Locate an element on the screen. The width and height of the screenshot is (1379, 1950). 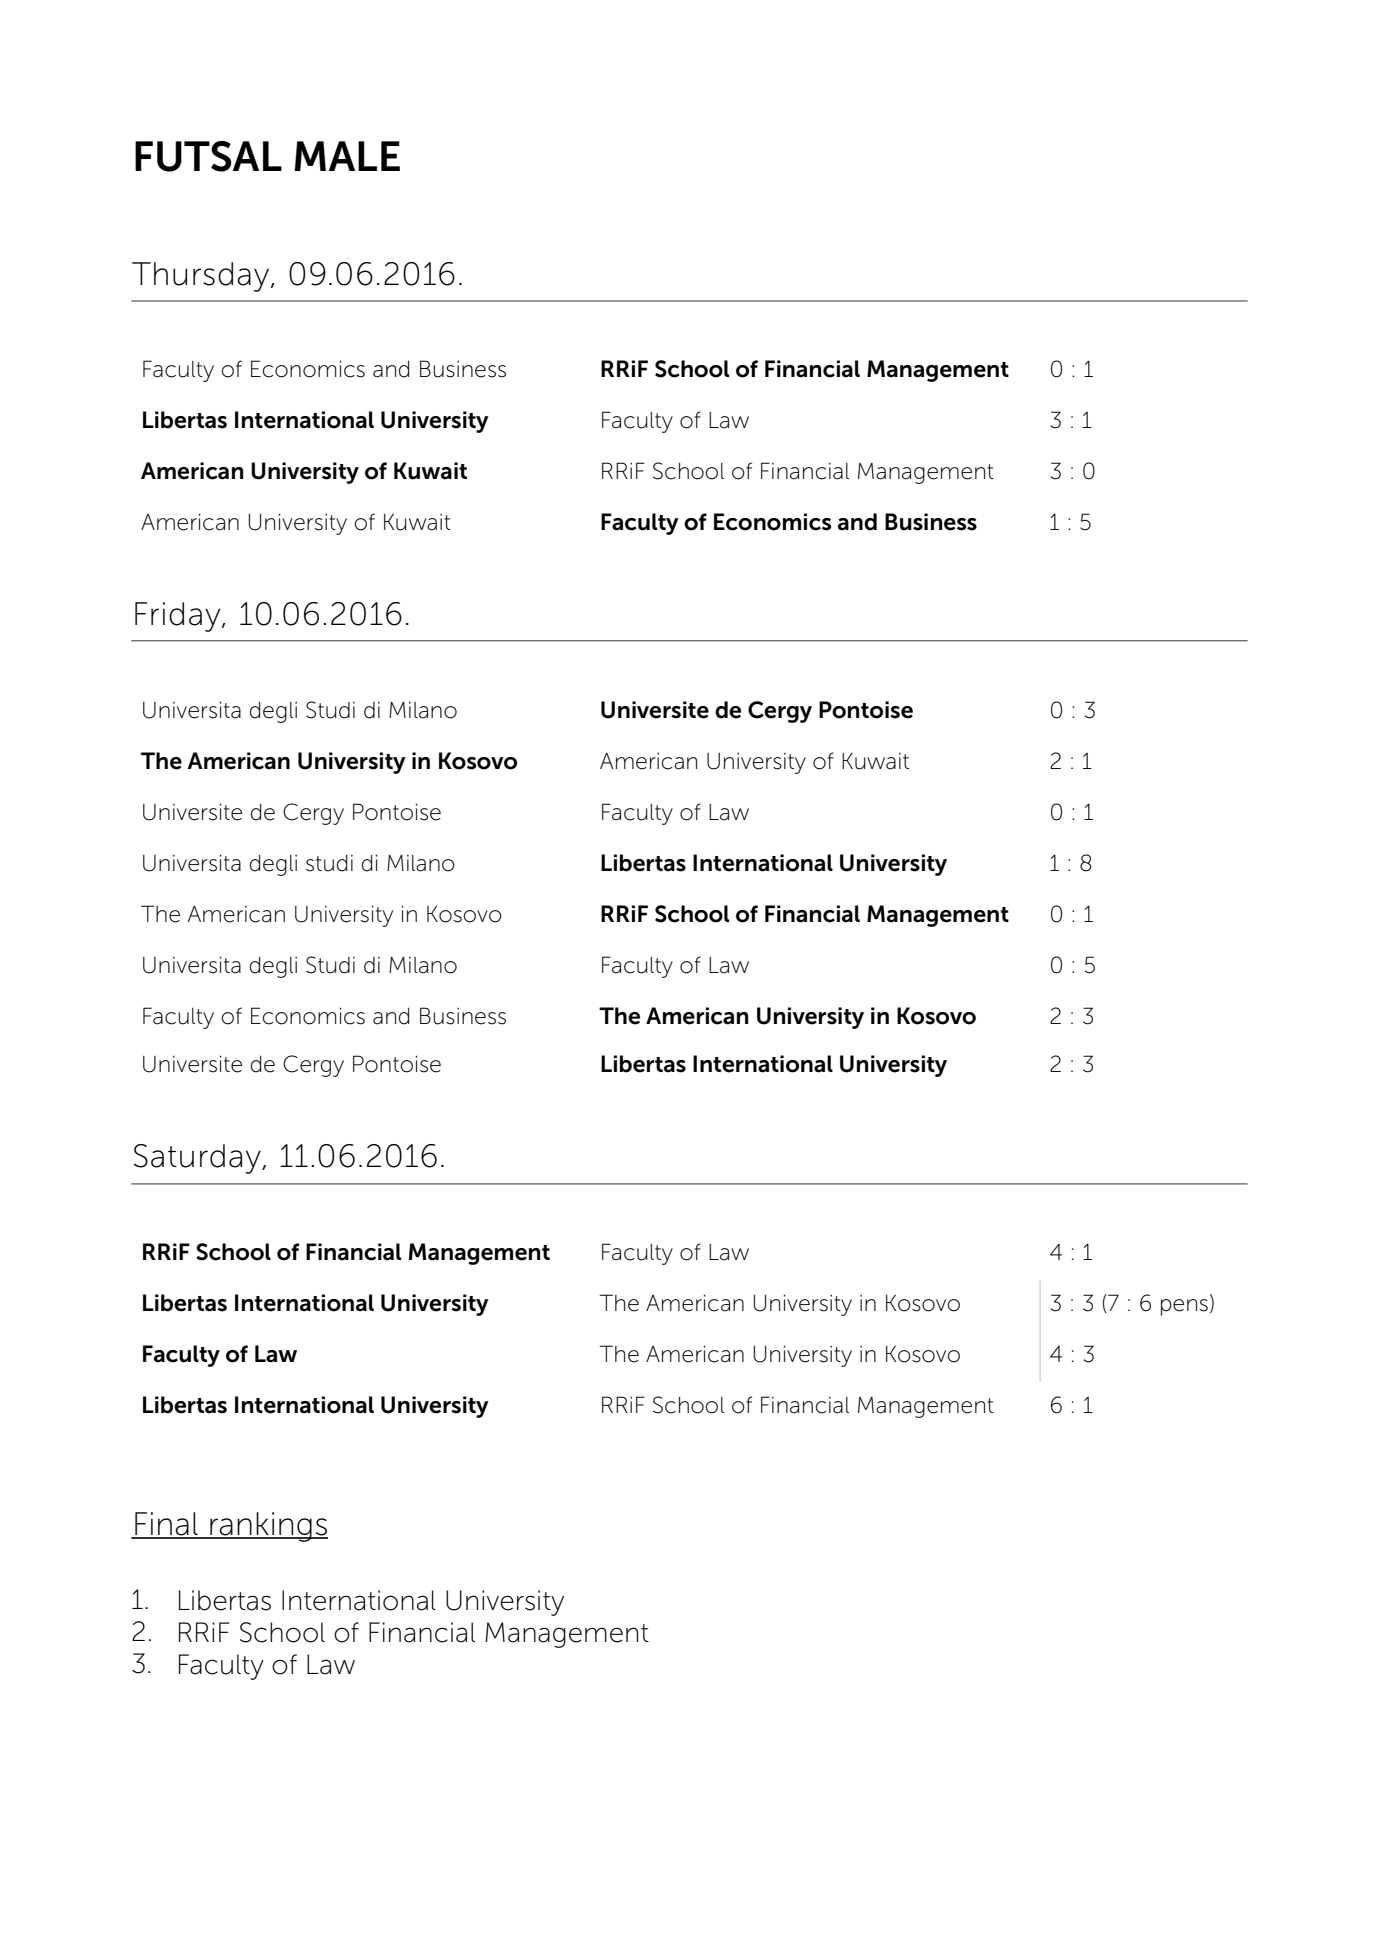
rankings is located at coordinates (268, 1527).
